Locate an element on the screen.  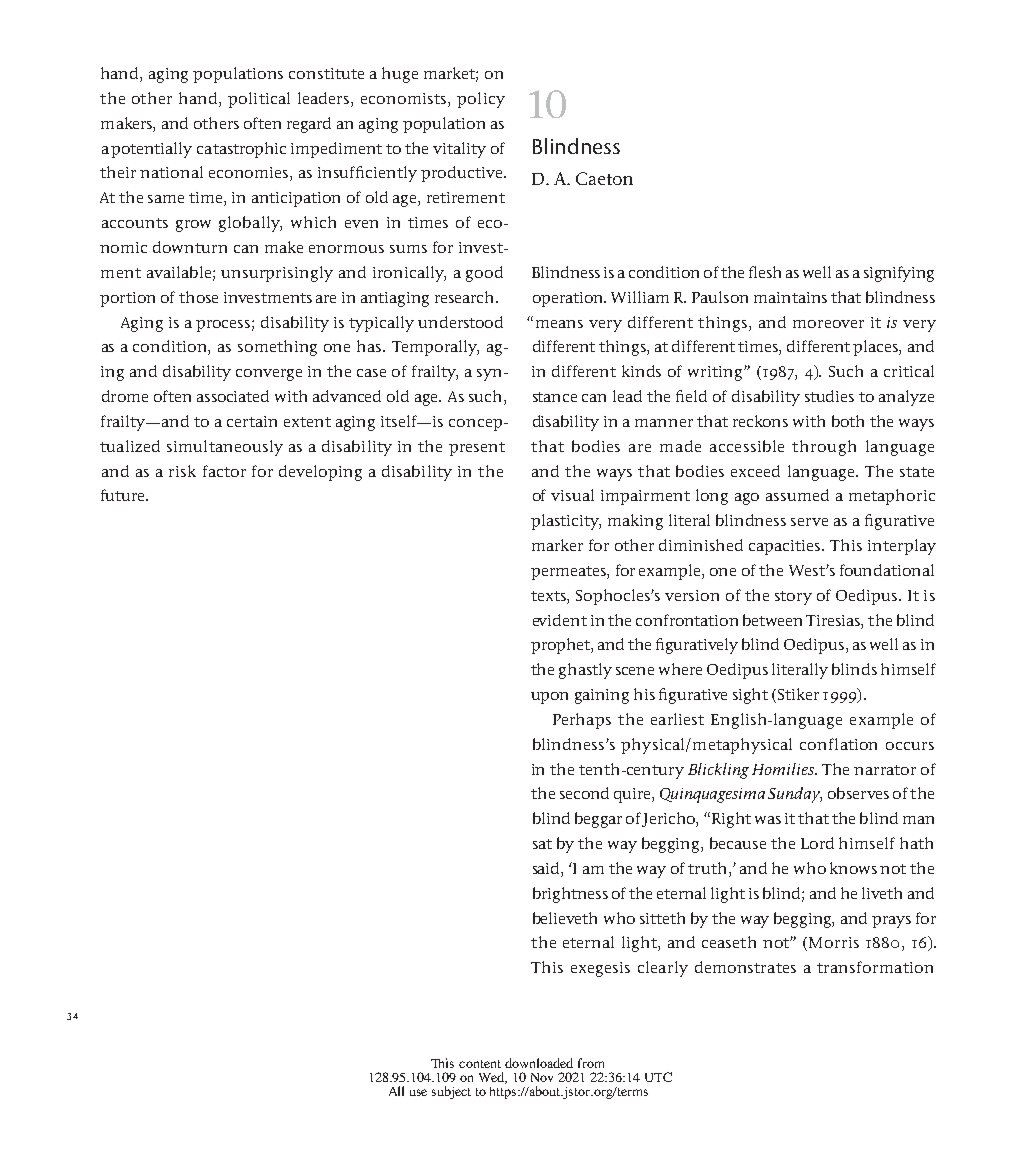
stance is located at coordinates (555, 397).
